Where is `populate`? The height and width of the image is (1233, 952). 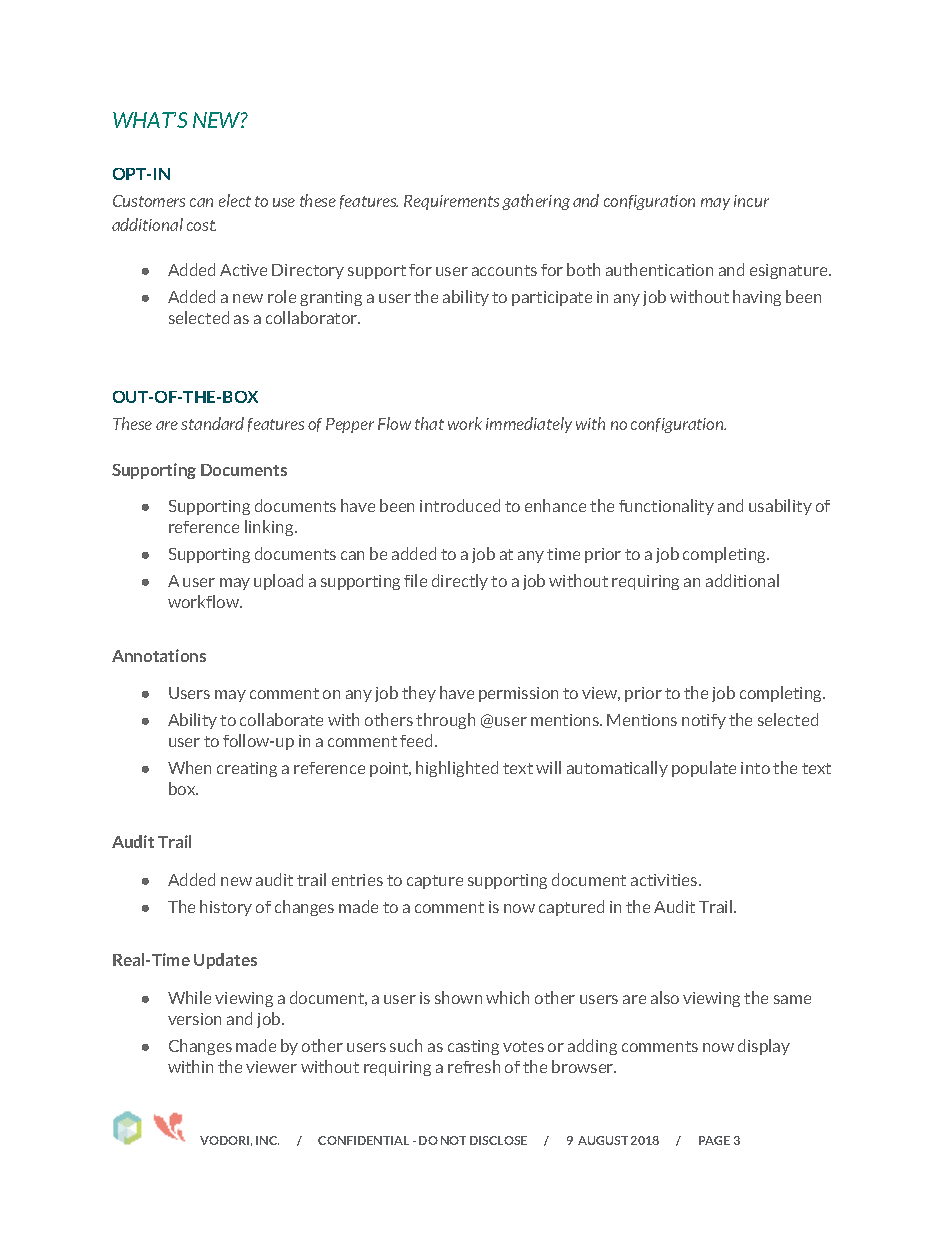
populate is located at coordinates (704, 769).
